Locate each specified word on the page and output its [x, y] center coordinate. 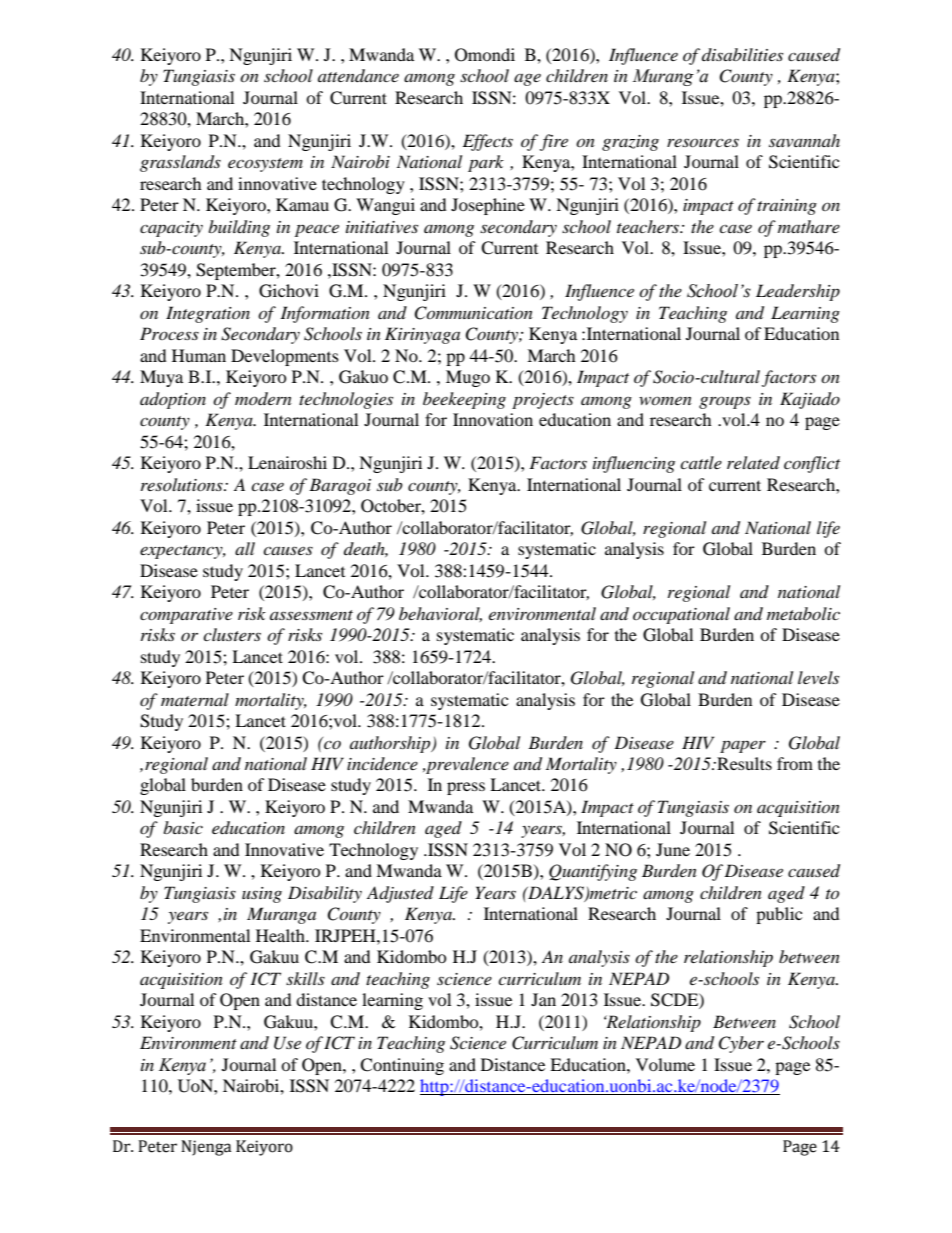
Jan [543, 999]
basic [183, 827]
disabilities [742, 54]
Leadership [798, 292]
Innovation [493, 419]
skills [305, 978]
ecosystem [265, 165]
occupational [681, 615]
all [245, 548]
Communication [473, 313]
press [466, 788]
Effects [488, 142]
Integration [208, 314]
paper [743, 746]
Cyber [741, 1044]
